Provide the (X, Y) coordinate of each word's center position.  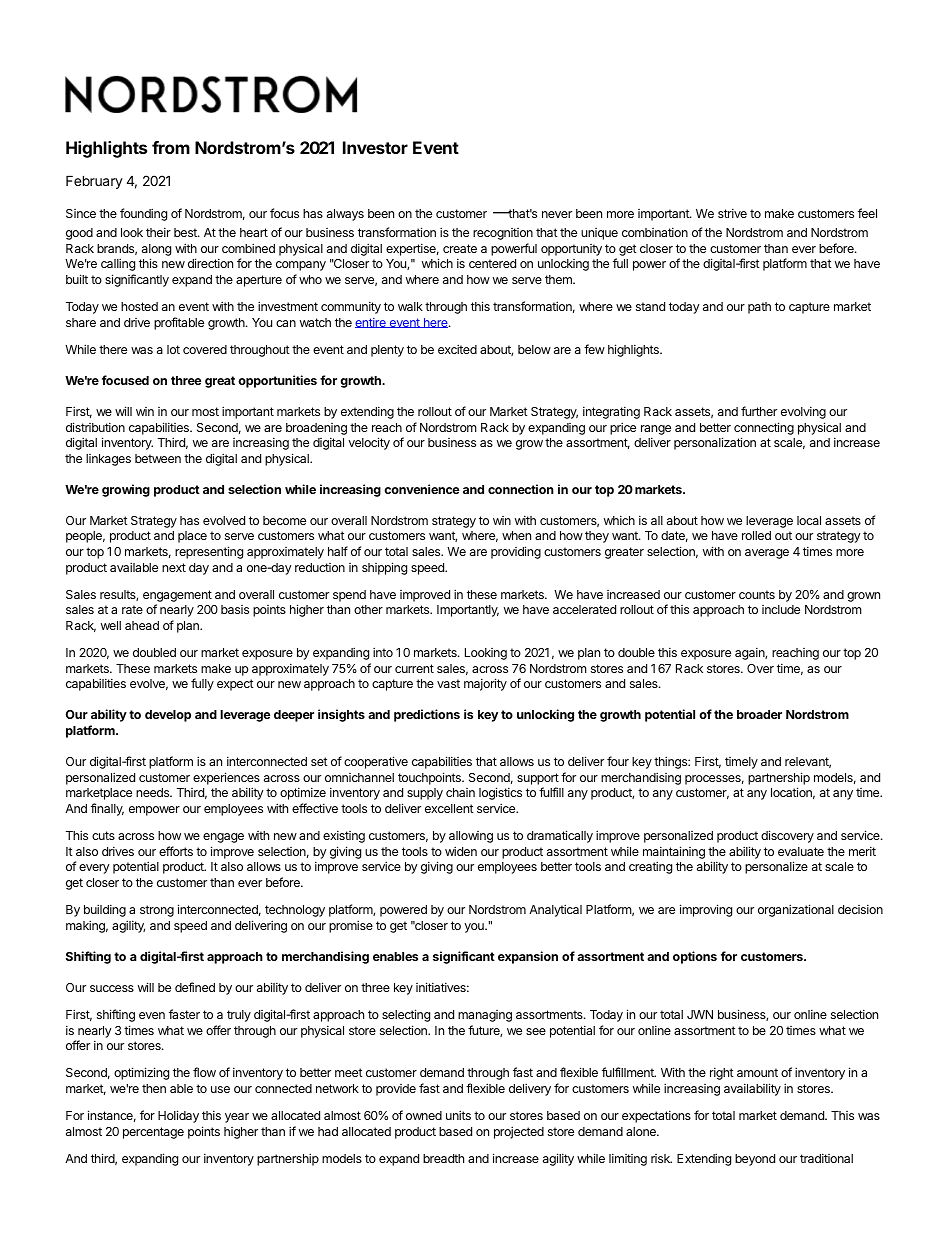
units (458, 1115)
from (171, 147)
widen (461, 851)
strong (157, 911)
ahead (142, 625)
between (158, 458)
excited (457, 349)
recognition (503, 234)
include (781, 609)
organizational (796, 910)
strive (732, 213)
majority (485, 684)
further (759, 411)
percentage (153, 1133)
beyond (755, 1160)
